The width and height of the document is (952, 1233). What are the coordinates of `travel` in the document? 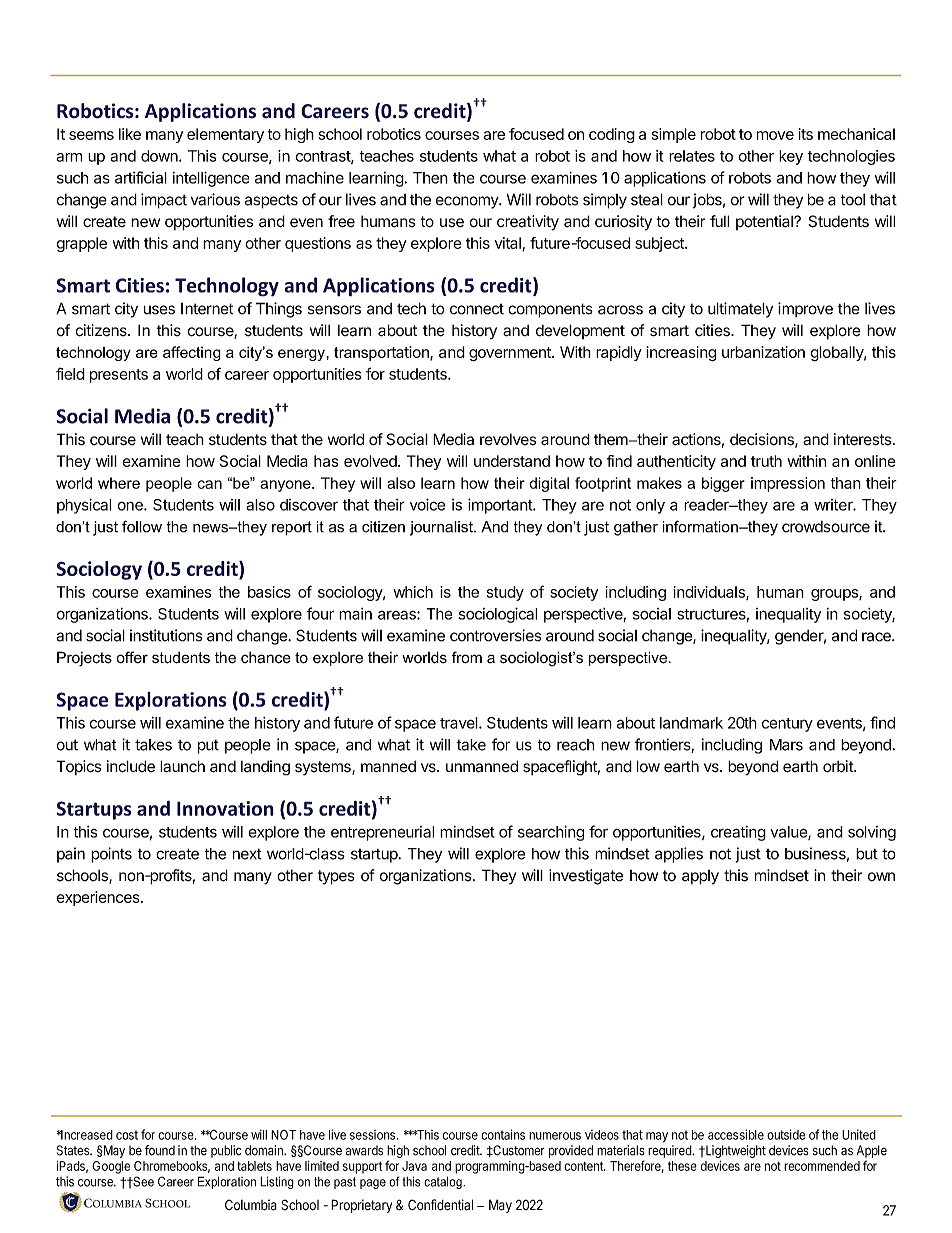 It's located at (460, 723).
